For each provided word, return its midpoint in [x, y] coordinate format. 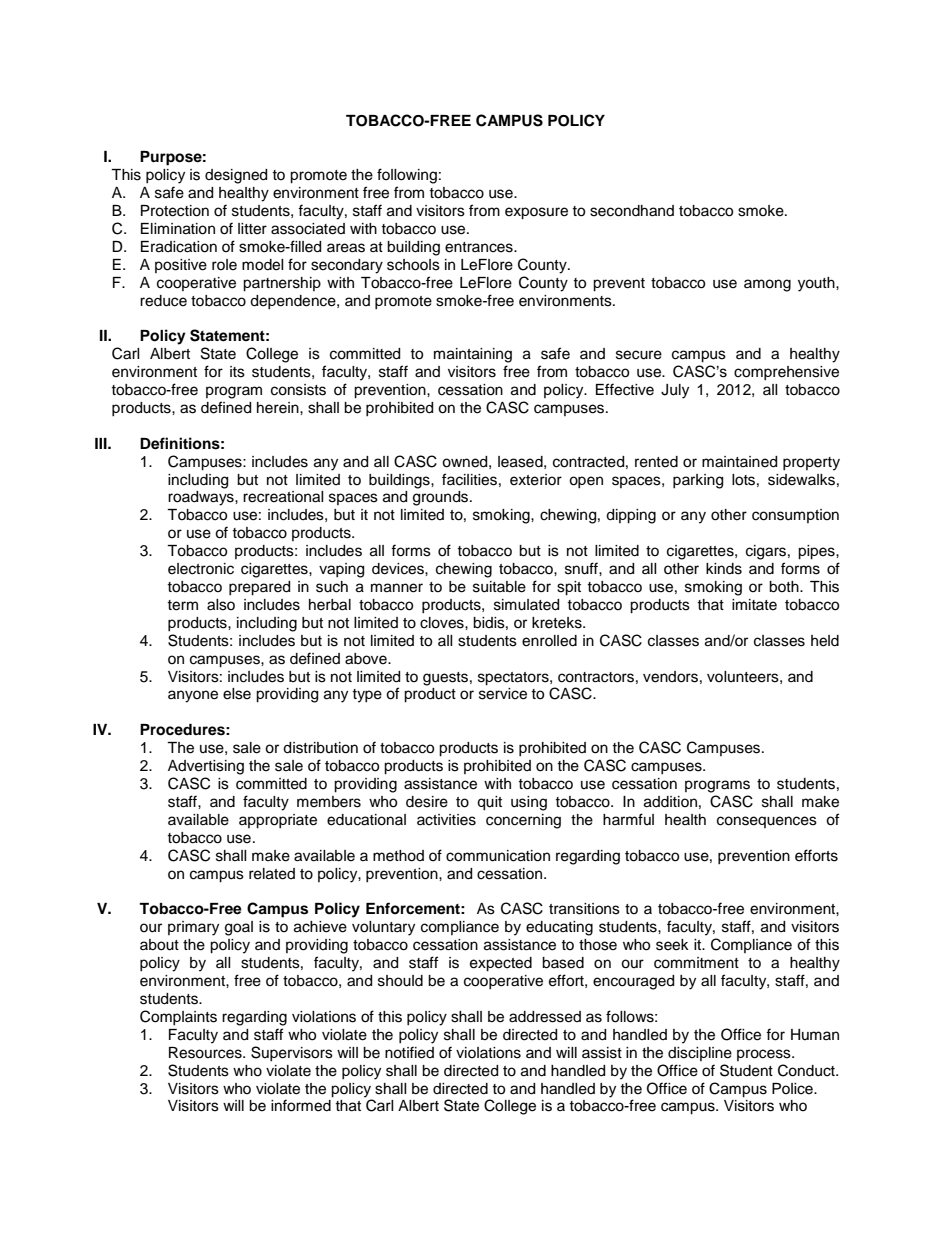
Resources [206, 1053]
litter [252, 229]
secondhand [632, 211]
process [765, 1055]
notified [409, 1052]
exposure [536, 213]
